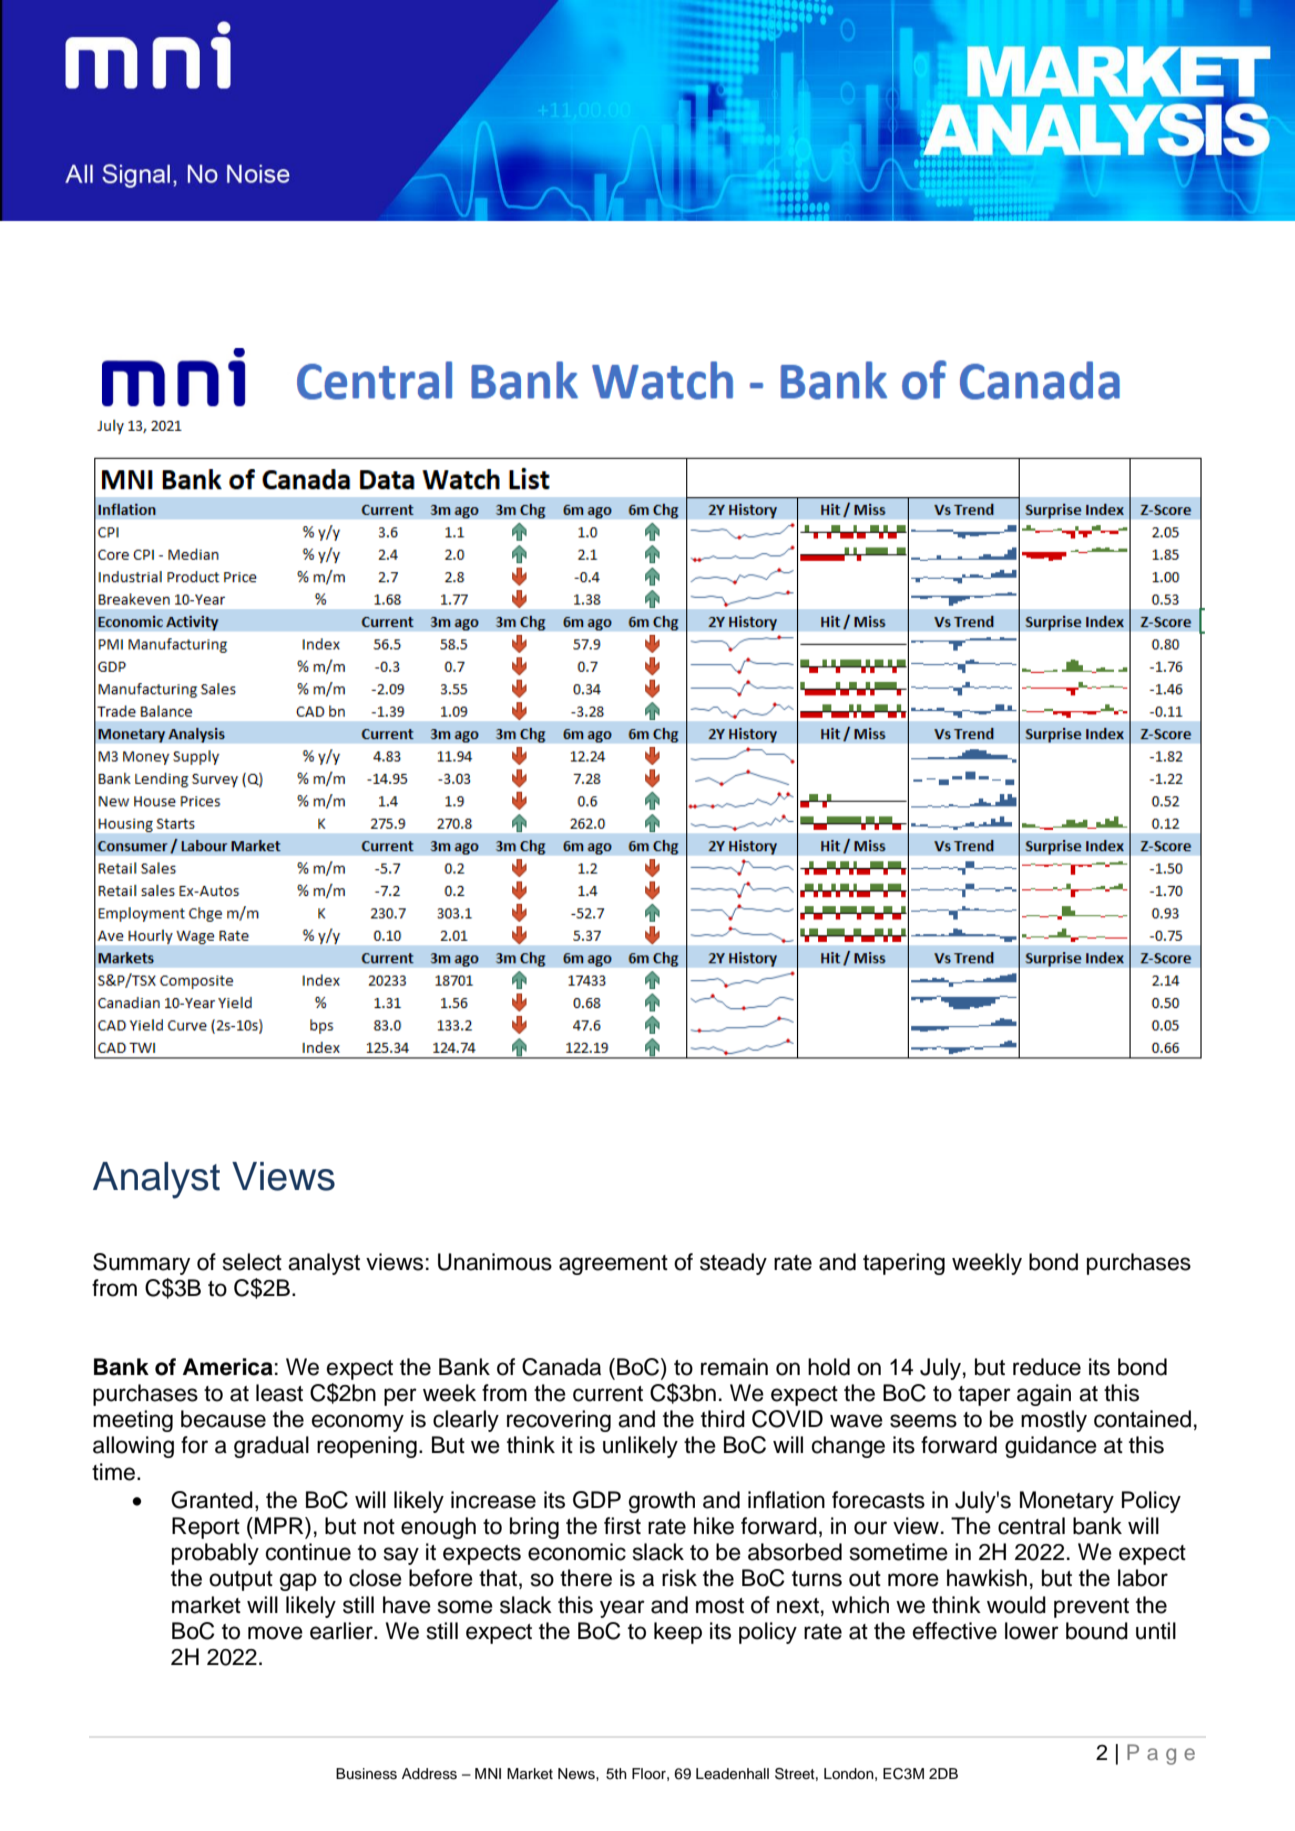 This image has width=1295, height=1831. Describe the element at coordinates (1016, 1605) in the image. I see `would` at that location.
